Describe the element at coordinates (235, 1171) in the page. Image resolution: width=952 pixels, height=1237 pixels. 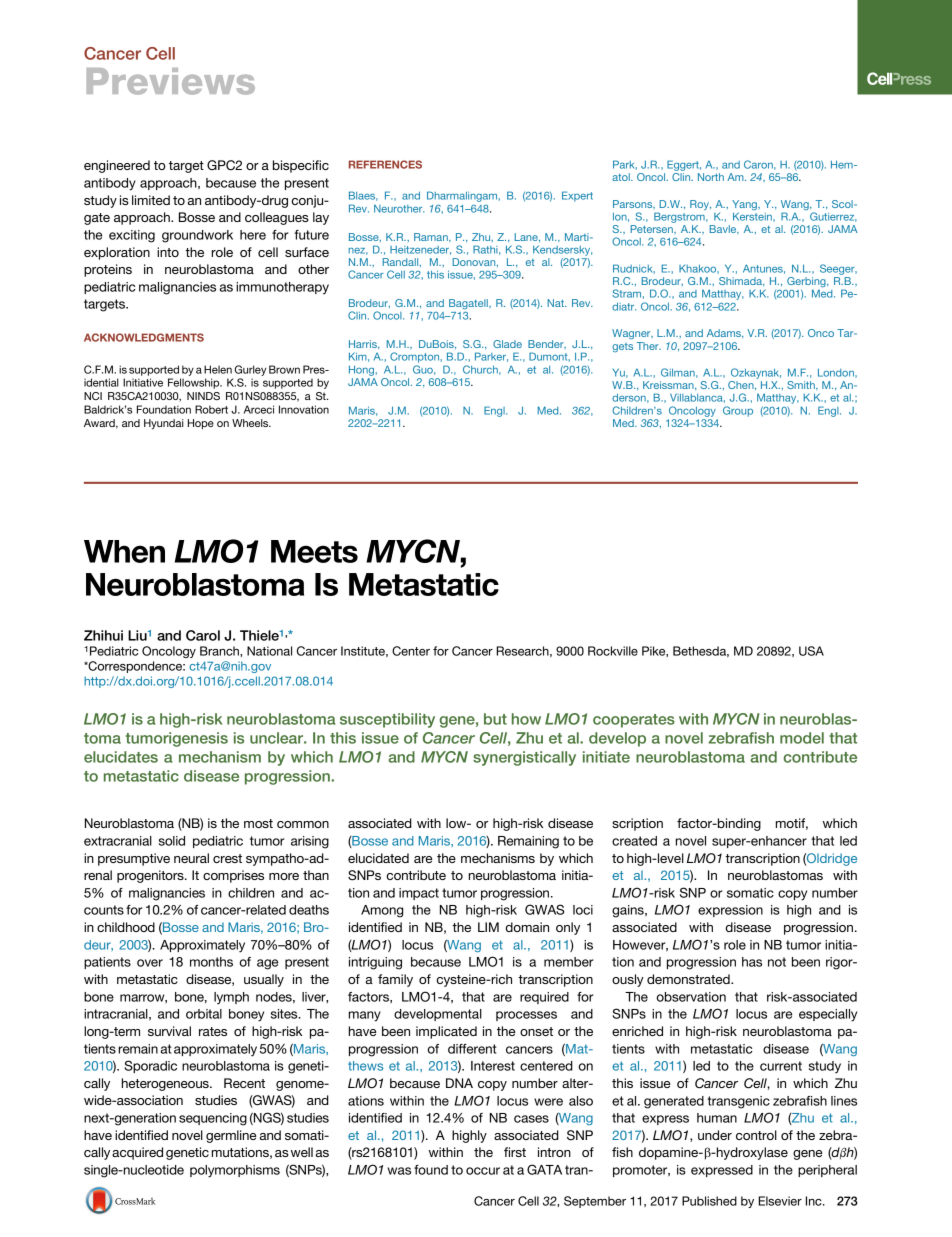
I see `polymorphisms` at that location.
